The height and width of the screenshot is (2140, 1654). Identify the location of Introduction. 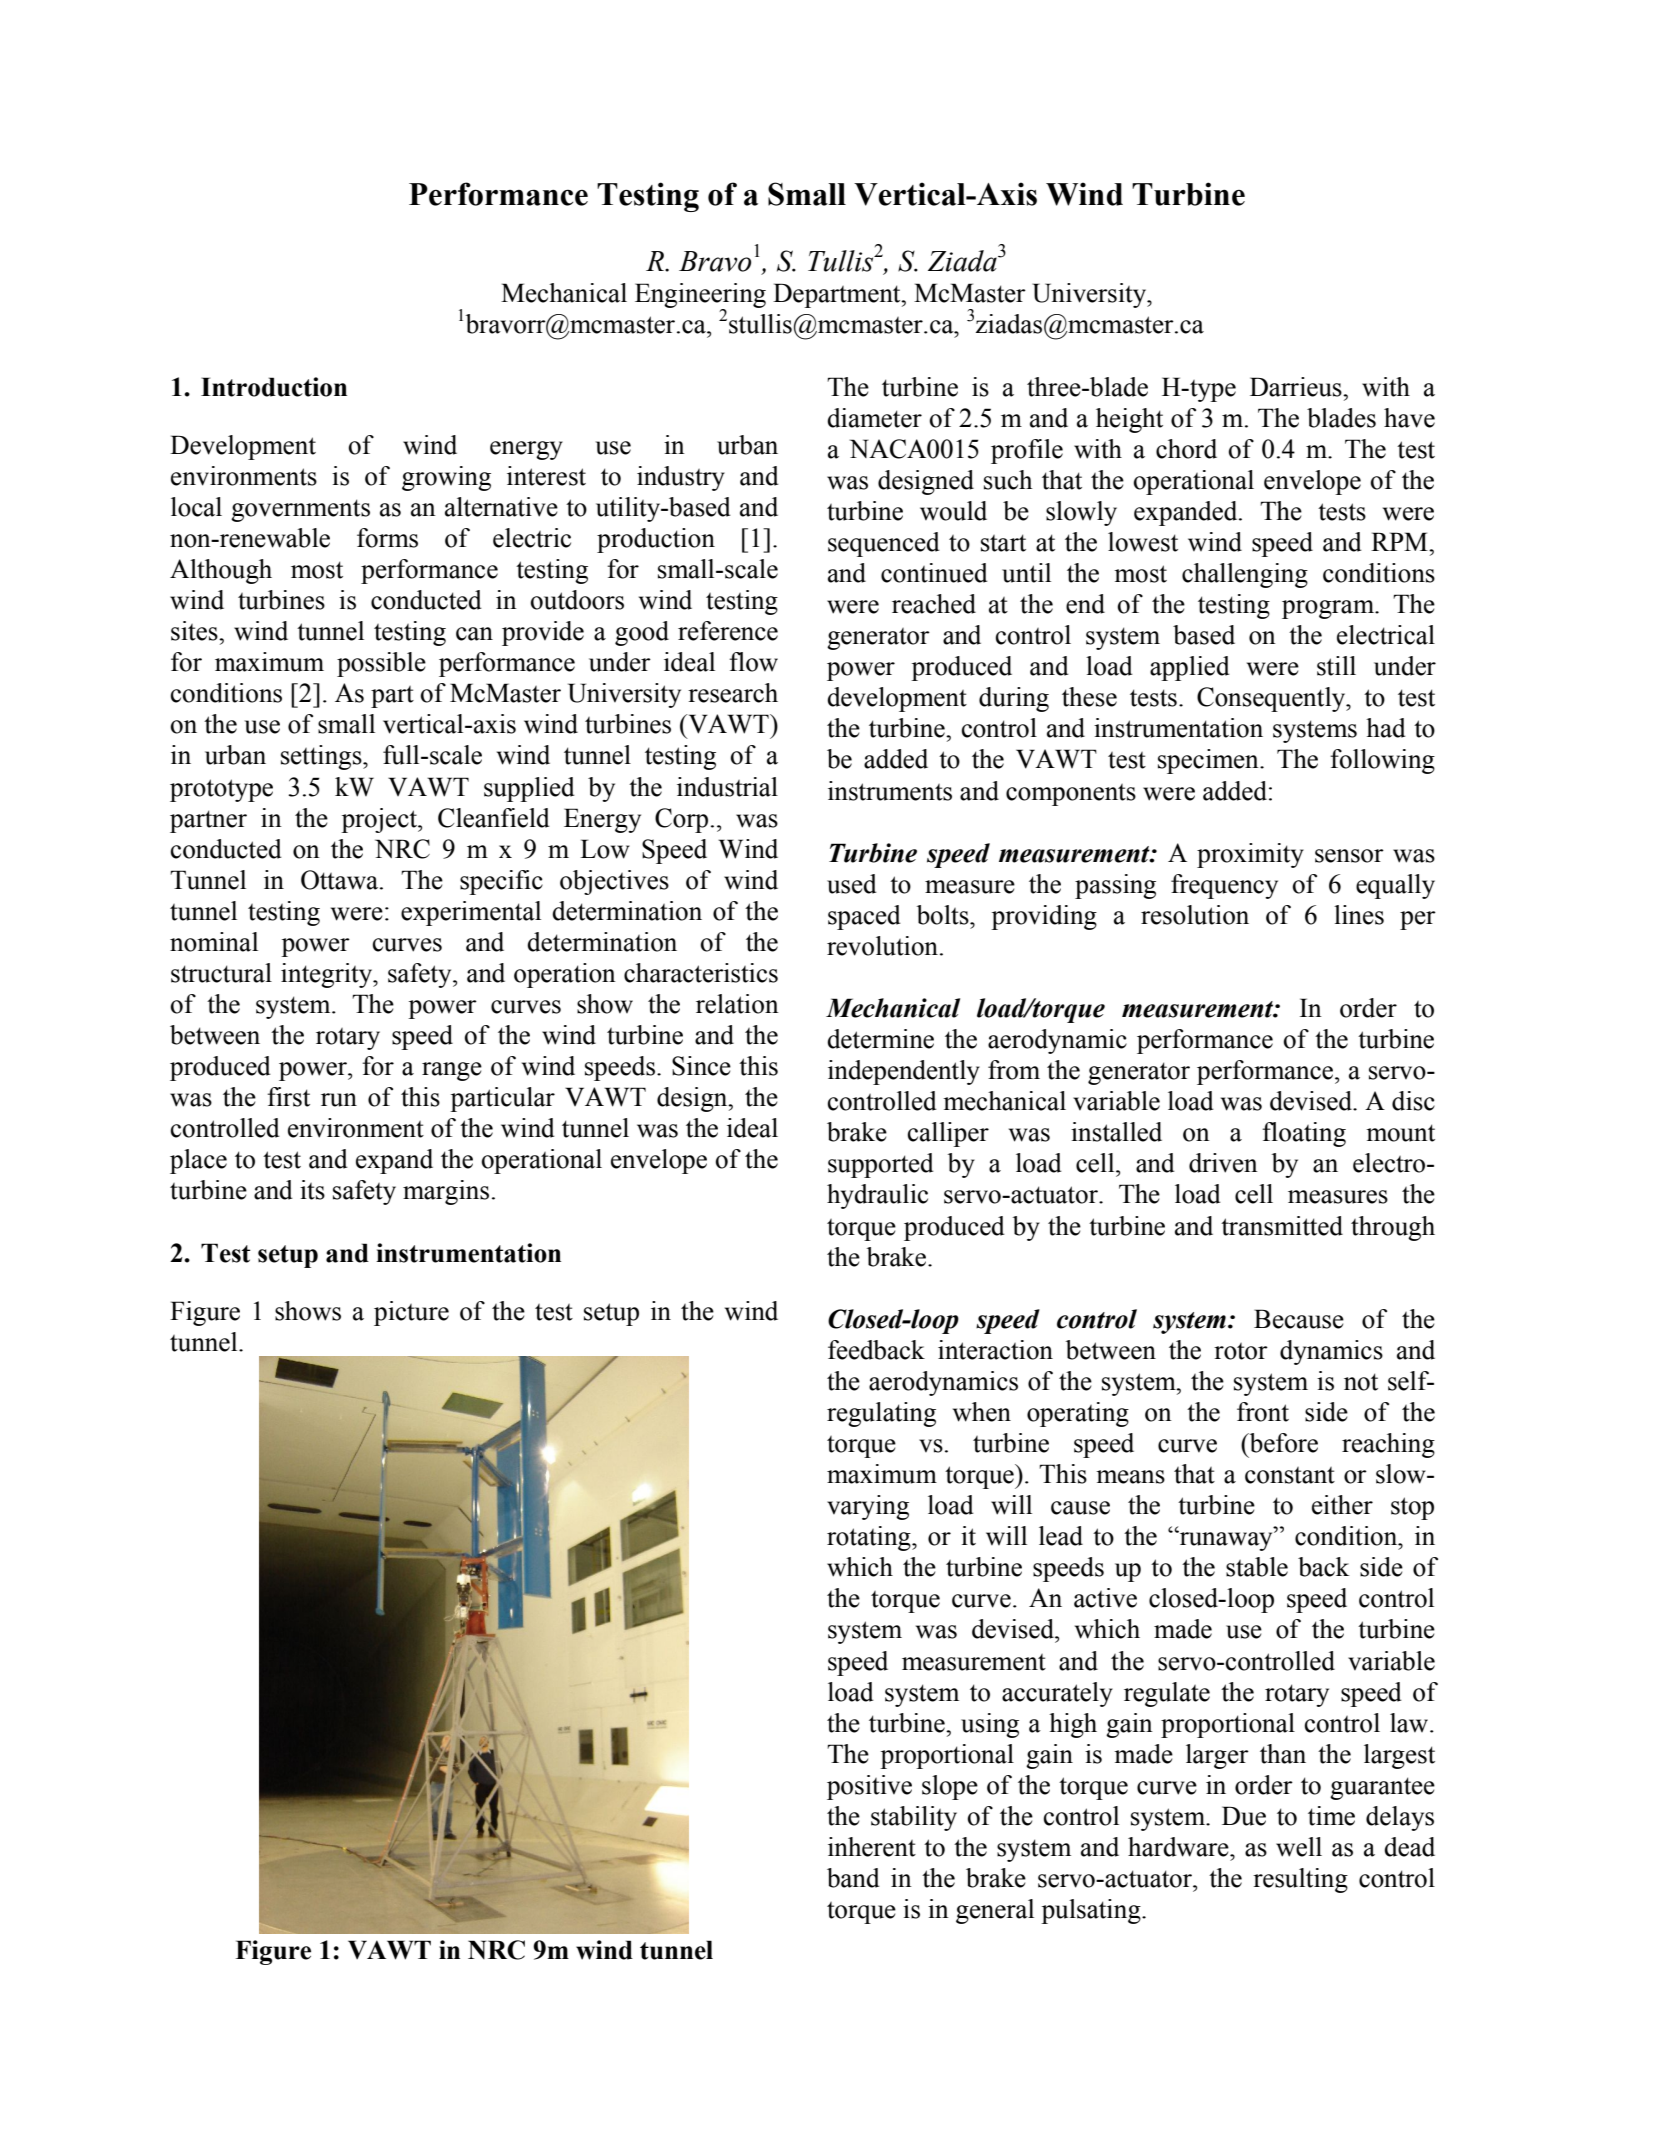
(274, 387).
